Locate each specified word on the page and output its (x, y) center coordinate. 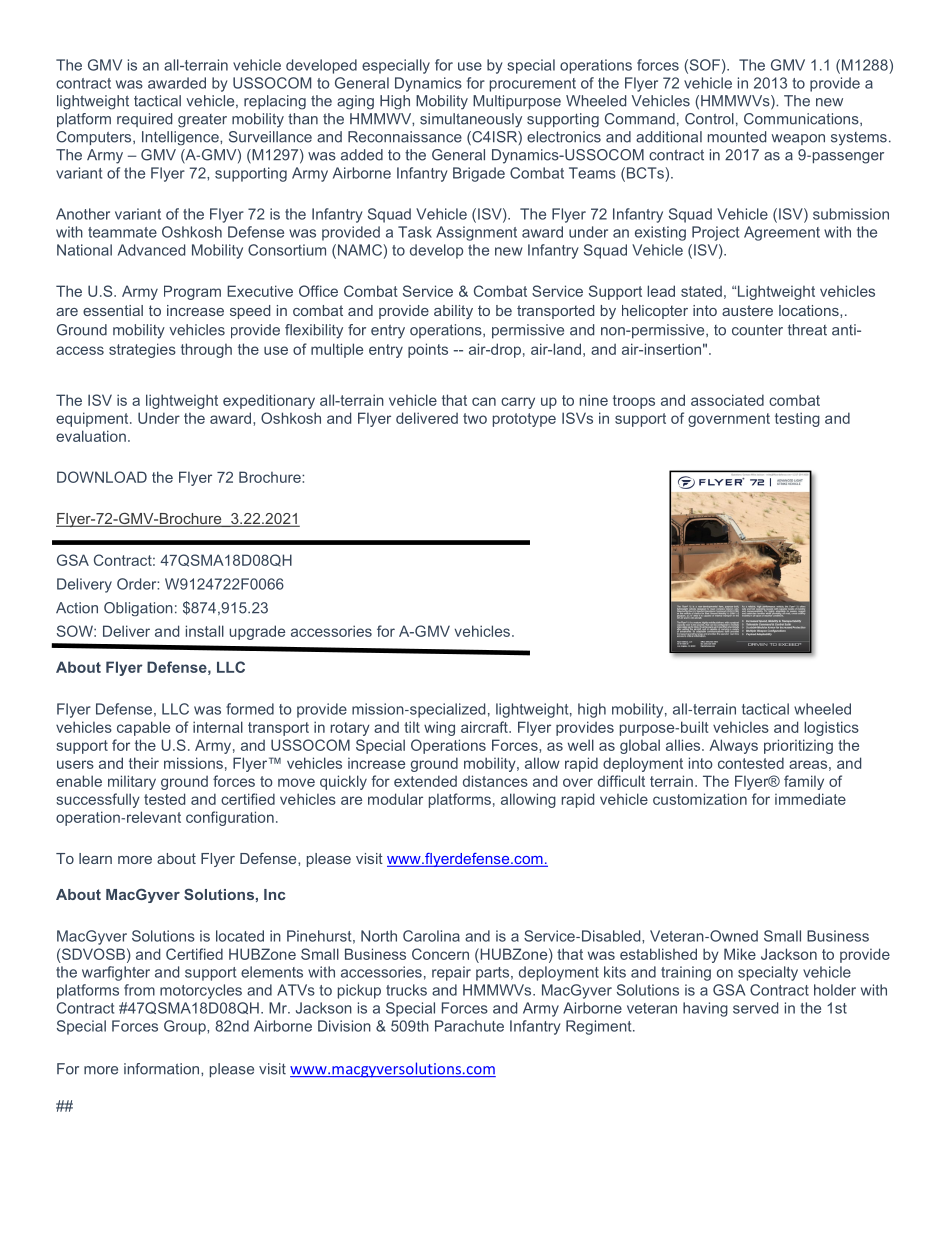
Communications (802, 119)
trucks (406, 990)
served (755, 1008)
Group (186, 1027)
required (144, 120)
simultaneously (471, 120)
